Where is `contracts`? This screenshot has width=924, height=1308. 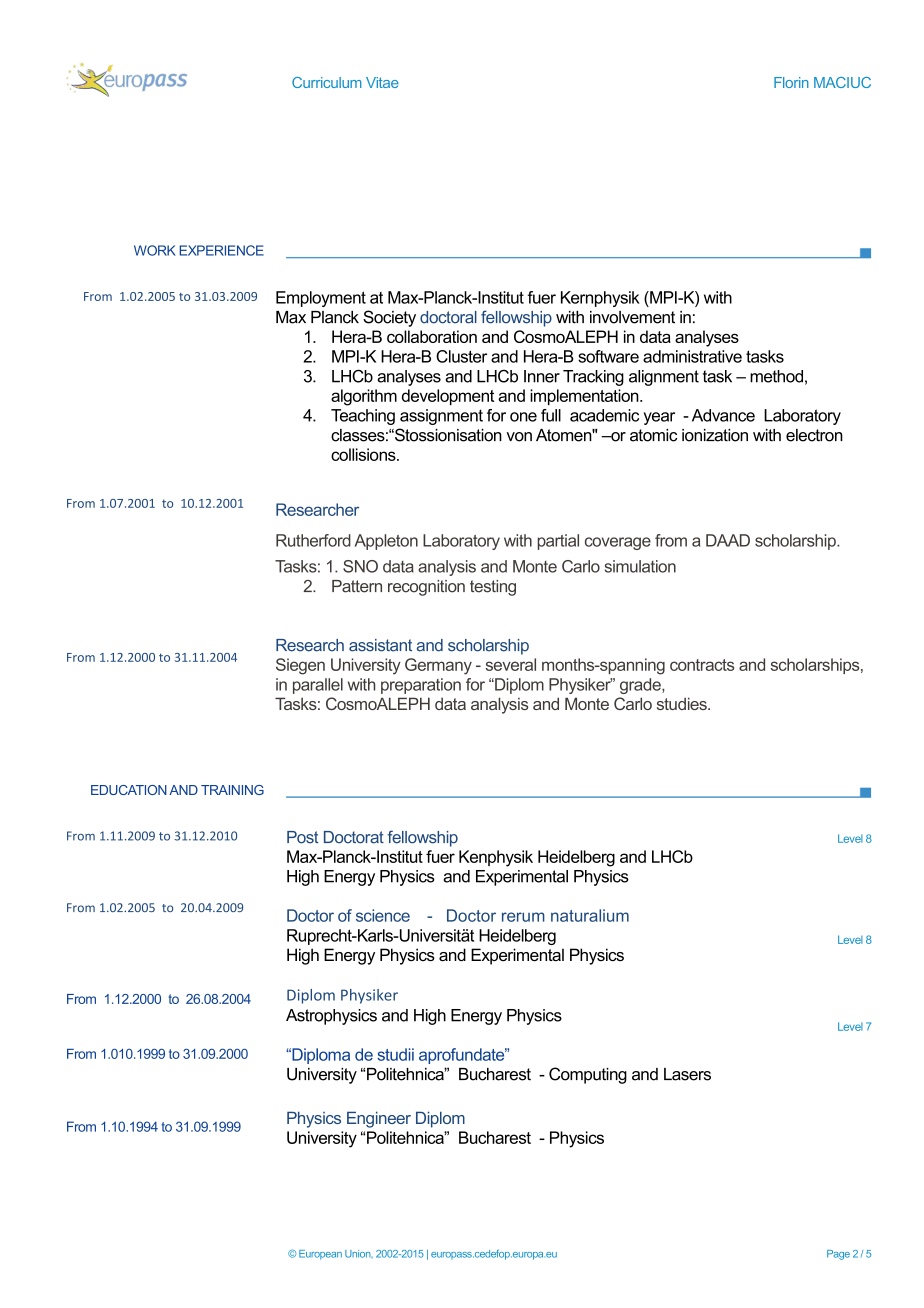
contracts is located at coordinates (702, 665).
